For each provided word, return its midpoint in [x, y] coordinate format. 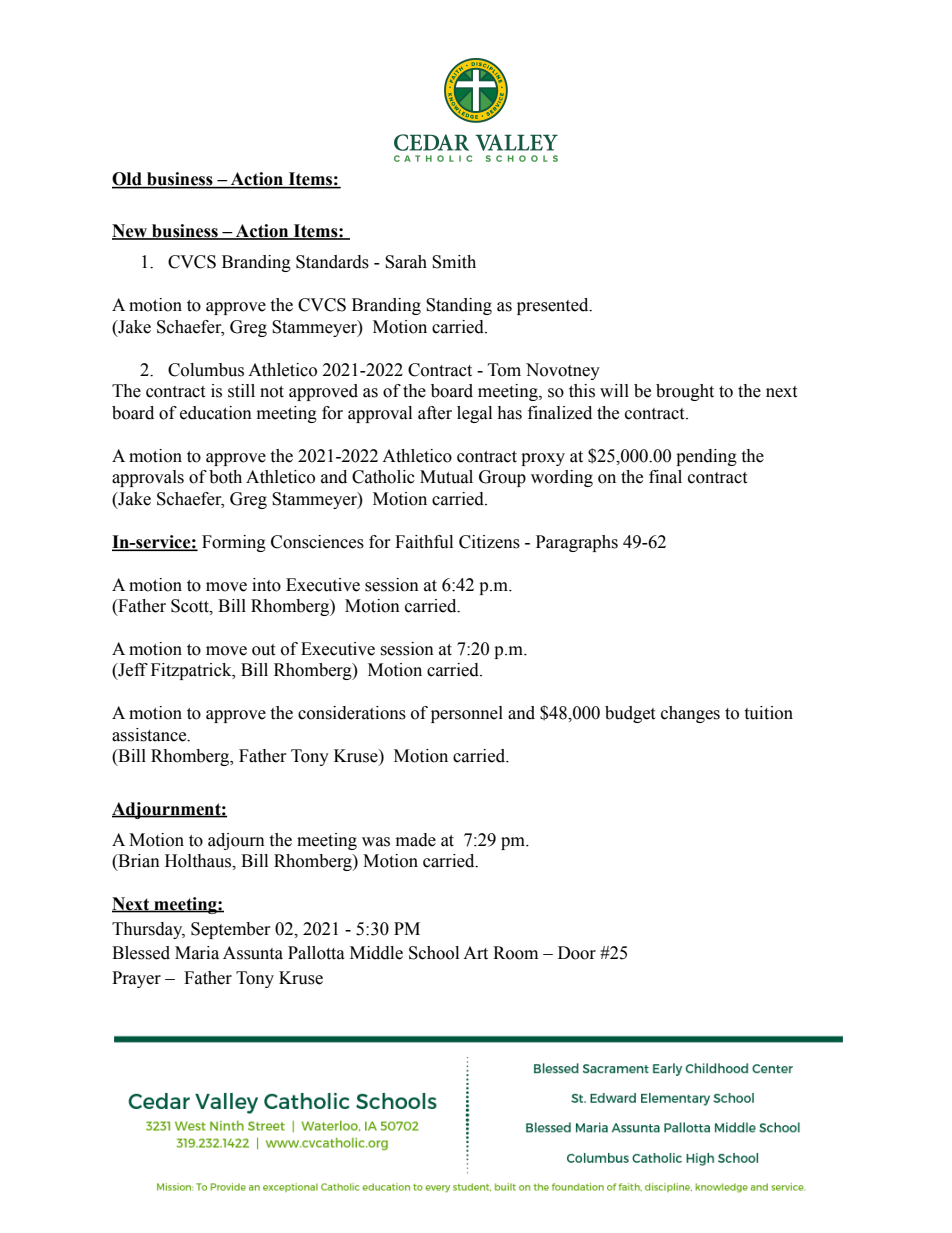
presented [554, 306]
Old [128, 180]
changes [690, 714]
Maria [197, 953]
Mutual [446, 477]
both [225, 477]
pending [706, 457]
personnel [467, 714]
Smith [454, 262]
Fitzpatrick [192, 671]
